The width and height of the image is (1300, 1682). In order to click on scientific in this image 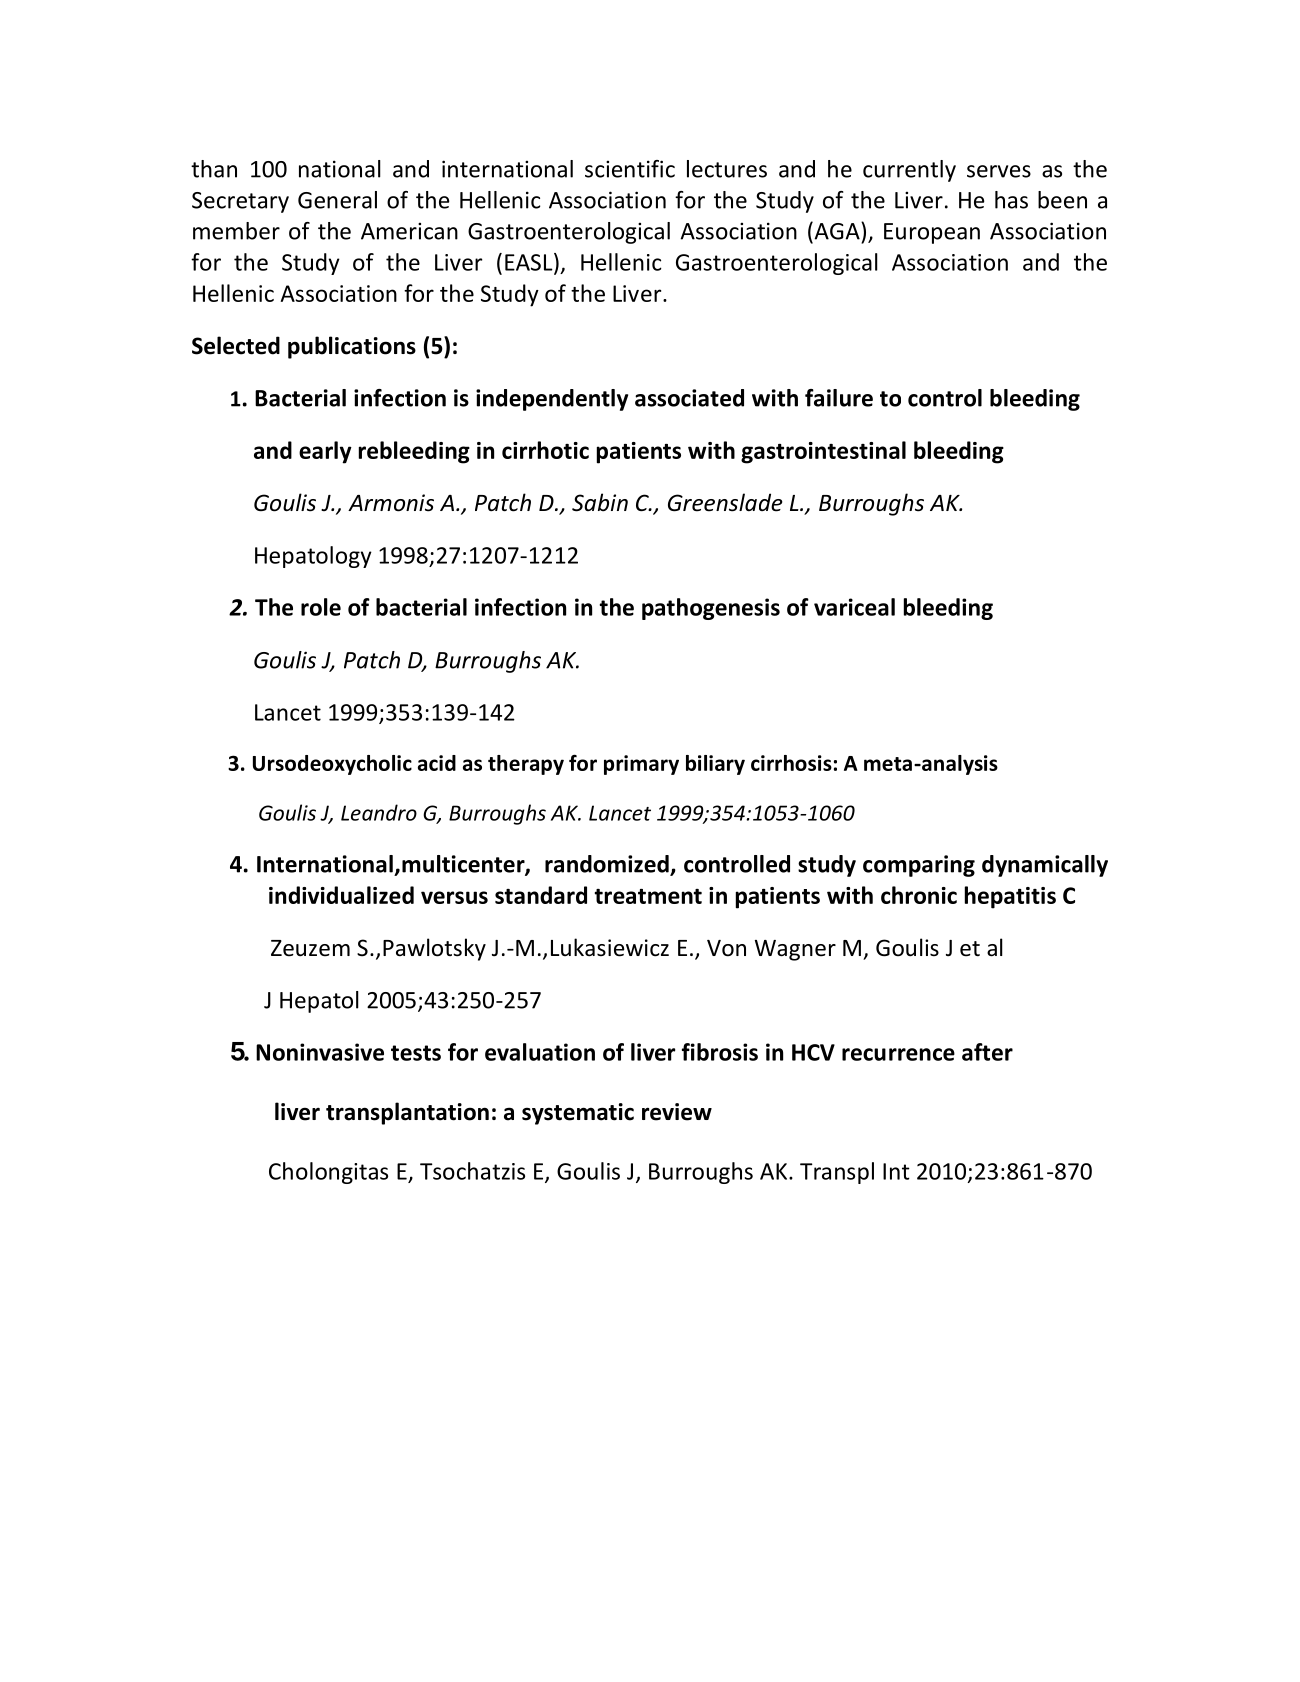, I will do `click(630, 169)`.
